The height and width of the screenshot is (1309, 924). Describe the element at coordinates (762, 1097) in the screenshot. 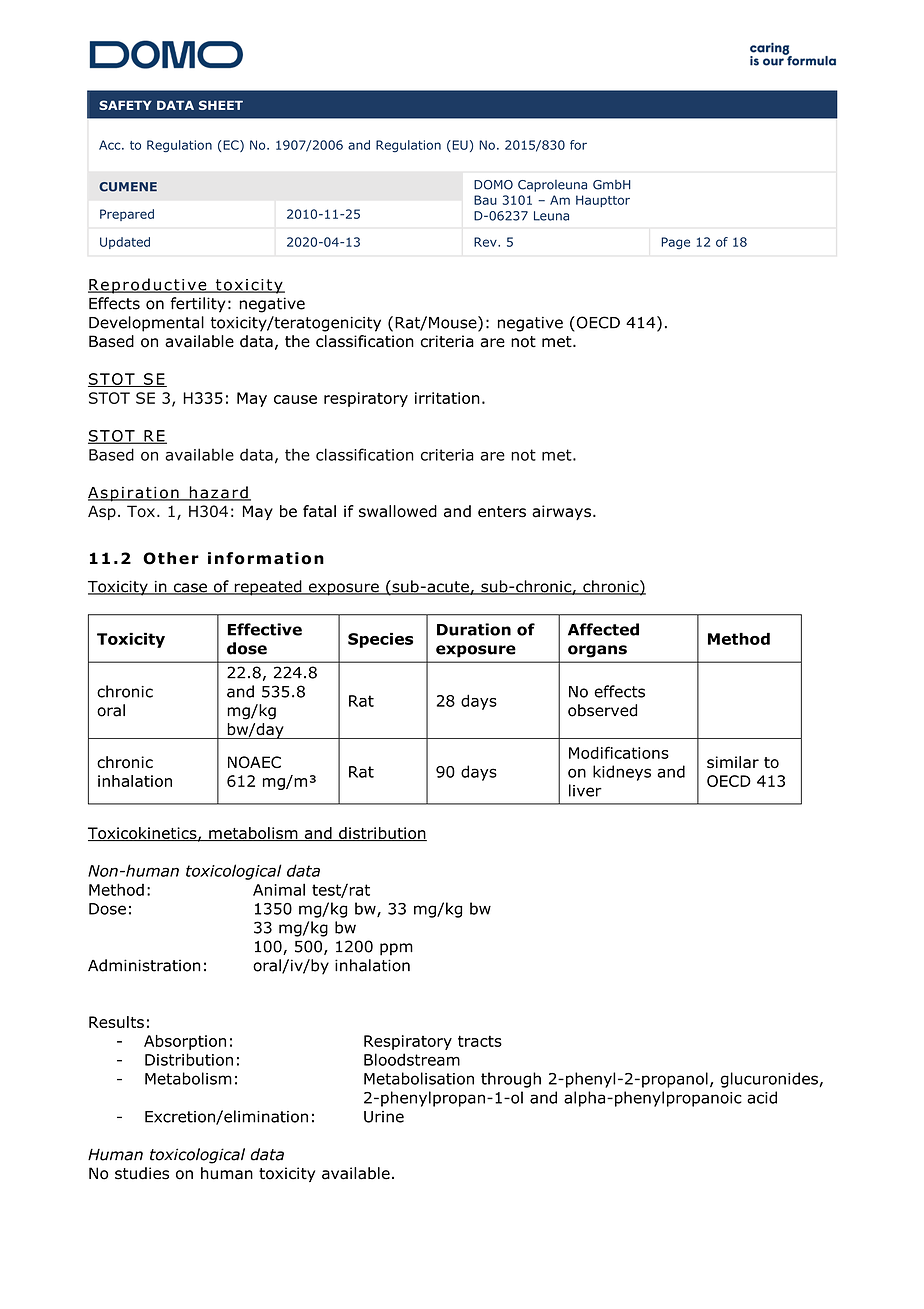

I see `acid` at that location.
